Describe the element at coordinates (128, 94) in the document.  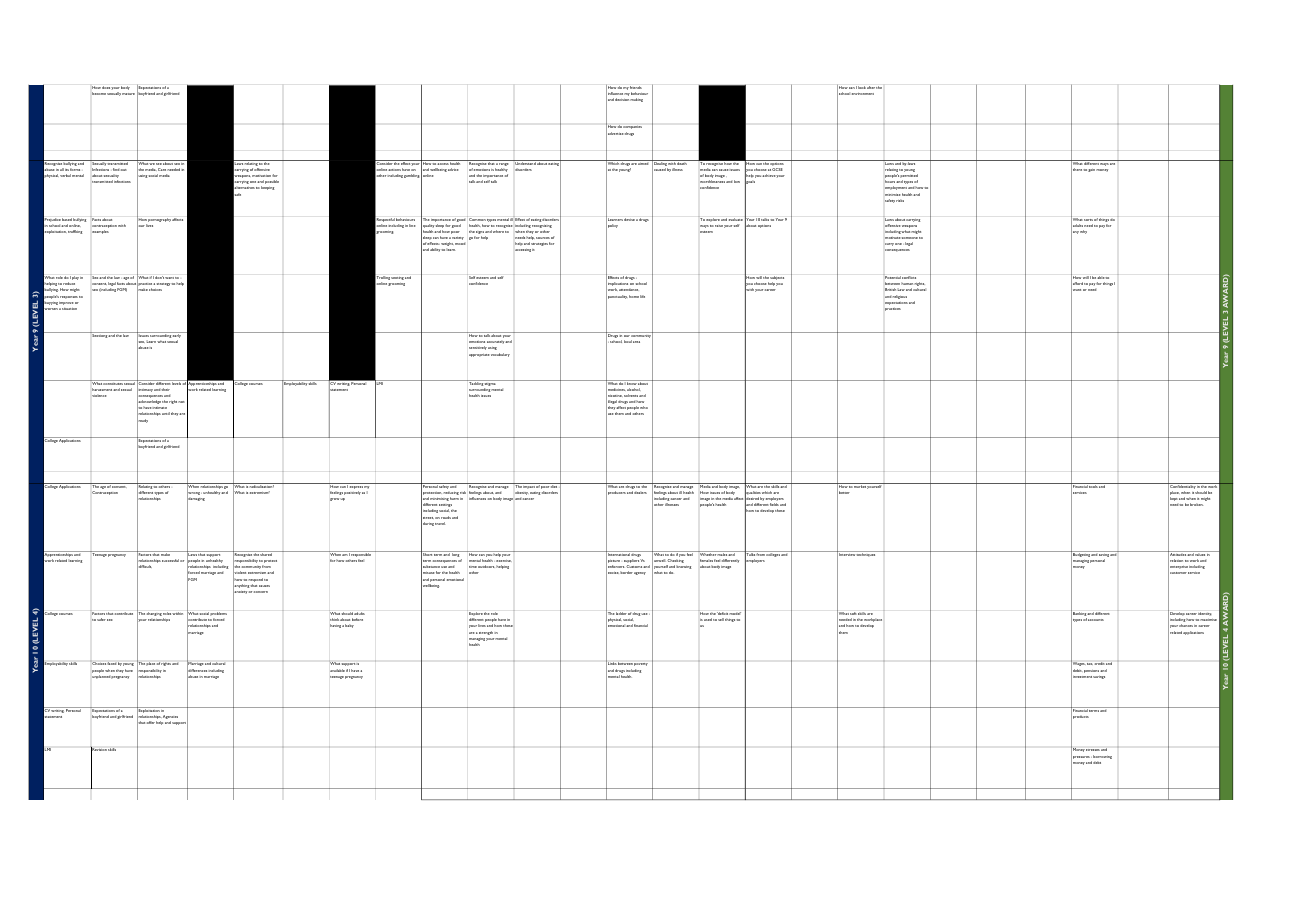
I see `mature` at that location.
